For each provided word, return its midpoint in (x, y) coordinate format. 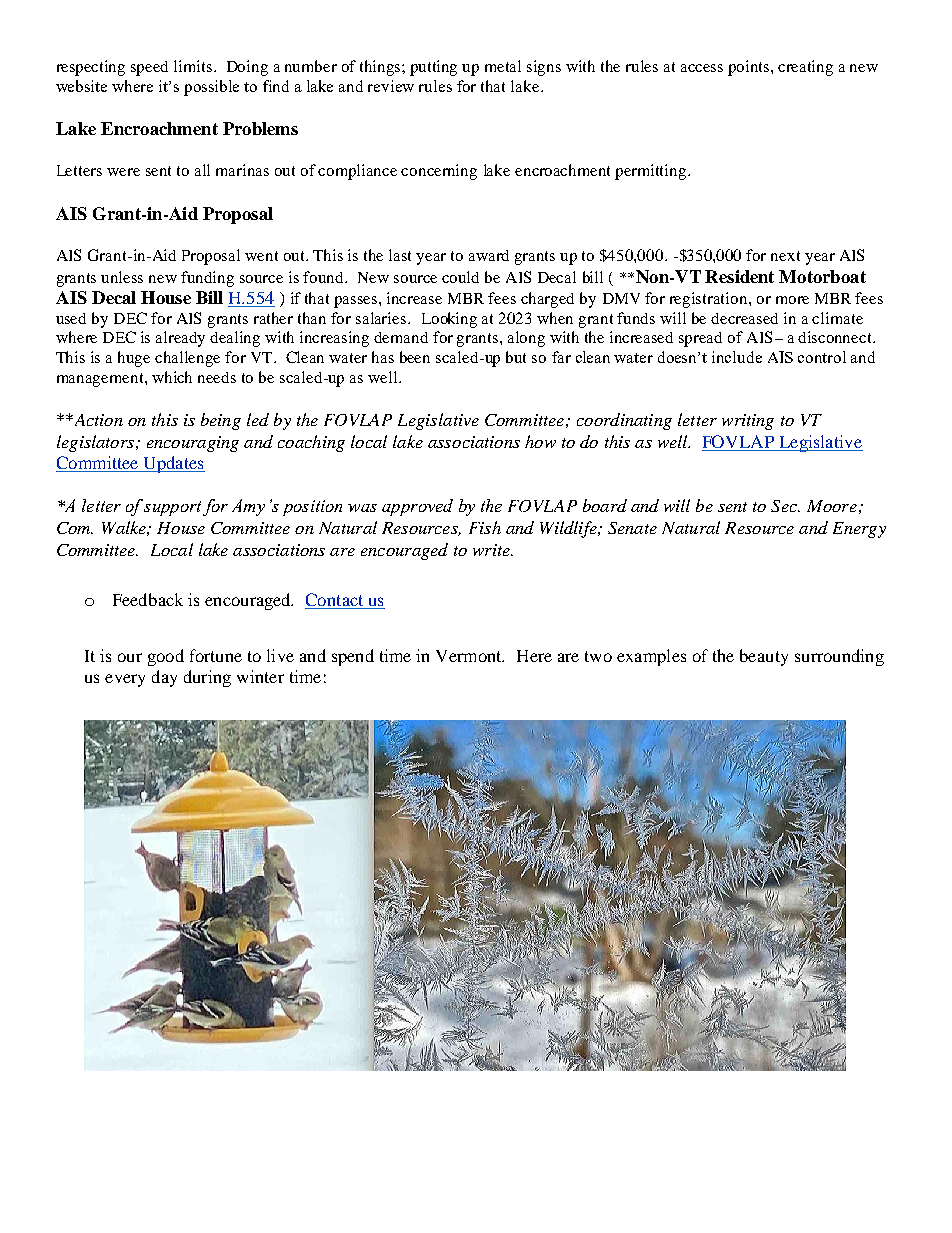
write (492, 550)
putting (433, 68)
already (180, 339)
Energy (859, 530)
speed (149, 68)
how (540, 441)
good (166, 657)
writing (748, 422)
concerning (439, 172)
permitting (652, 172)
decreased (744, 318)
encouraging (193, 444)
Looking (449, 320)
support (172, 508)
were (123, 172)
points (750, 68)
